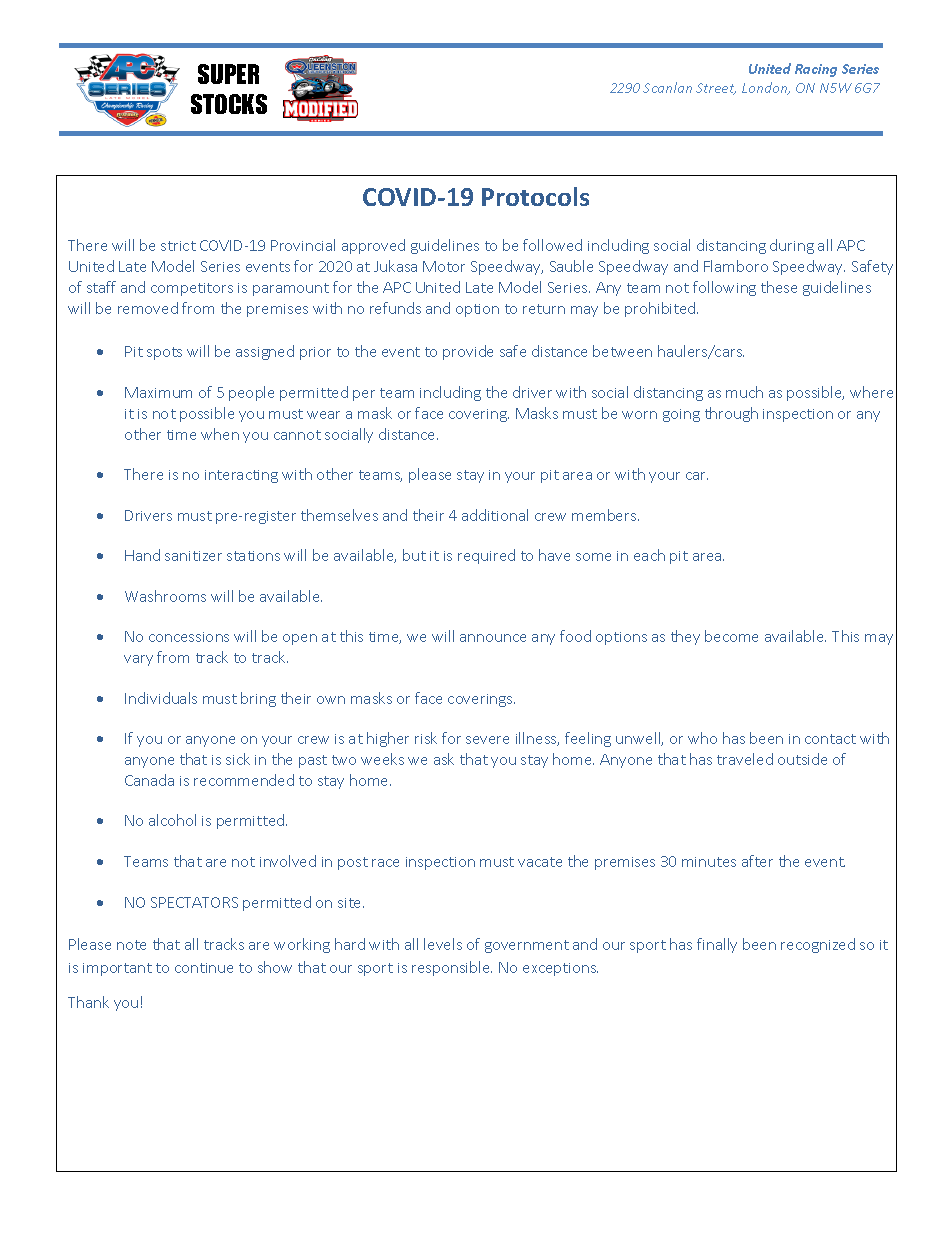 The width and height of the screenshot is (952, 1233). Describe the element at coordinates (649, 555) in the screenshot. I see `each` at that location.
